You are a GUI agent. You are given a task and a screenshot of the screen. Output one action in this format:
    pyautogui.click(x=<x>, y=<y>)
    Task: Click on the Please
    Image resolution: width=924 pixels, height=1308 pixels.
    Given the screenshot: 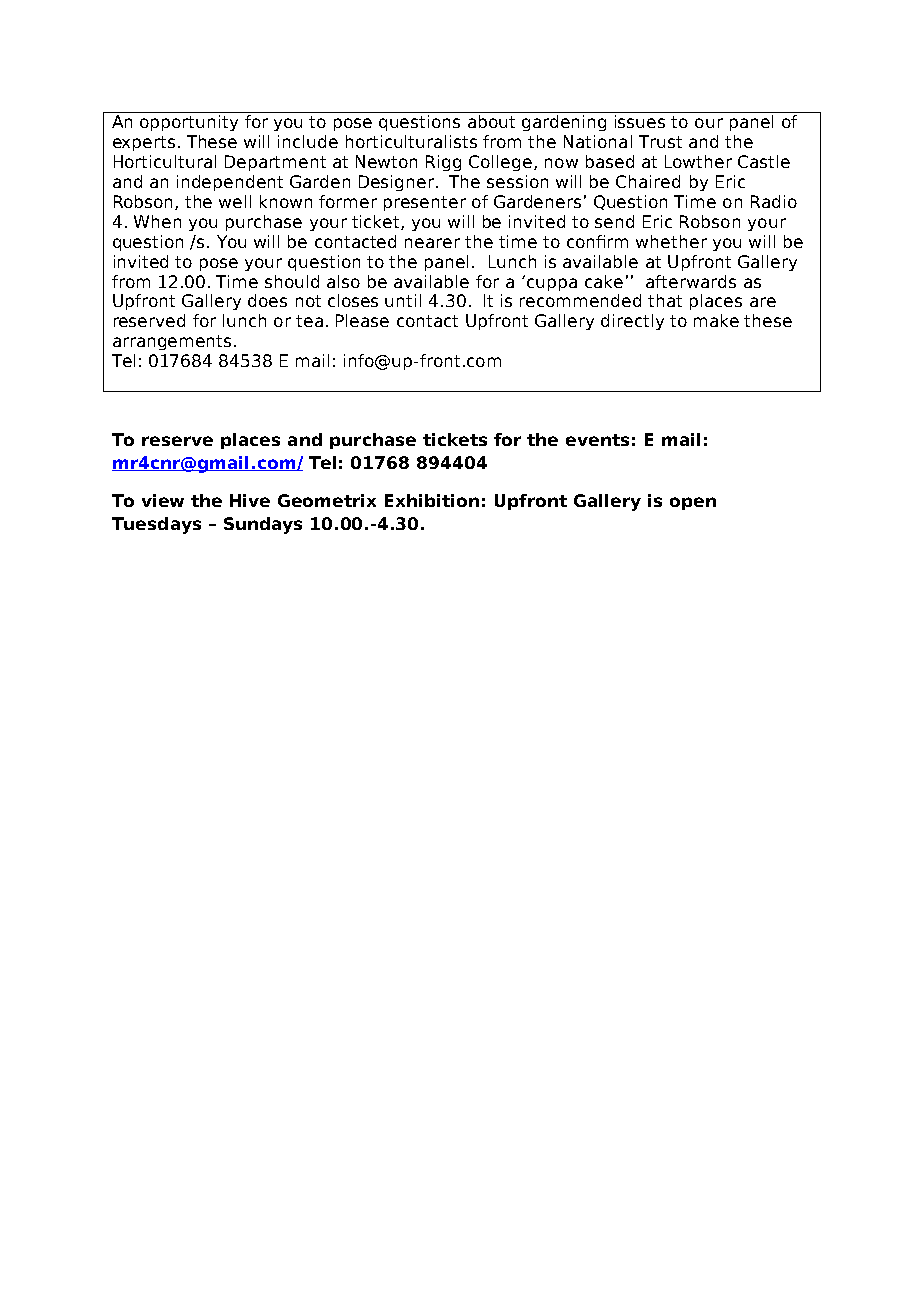 What is the action you would take?
    pyautogui.click(x=362, y=320)
